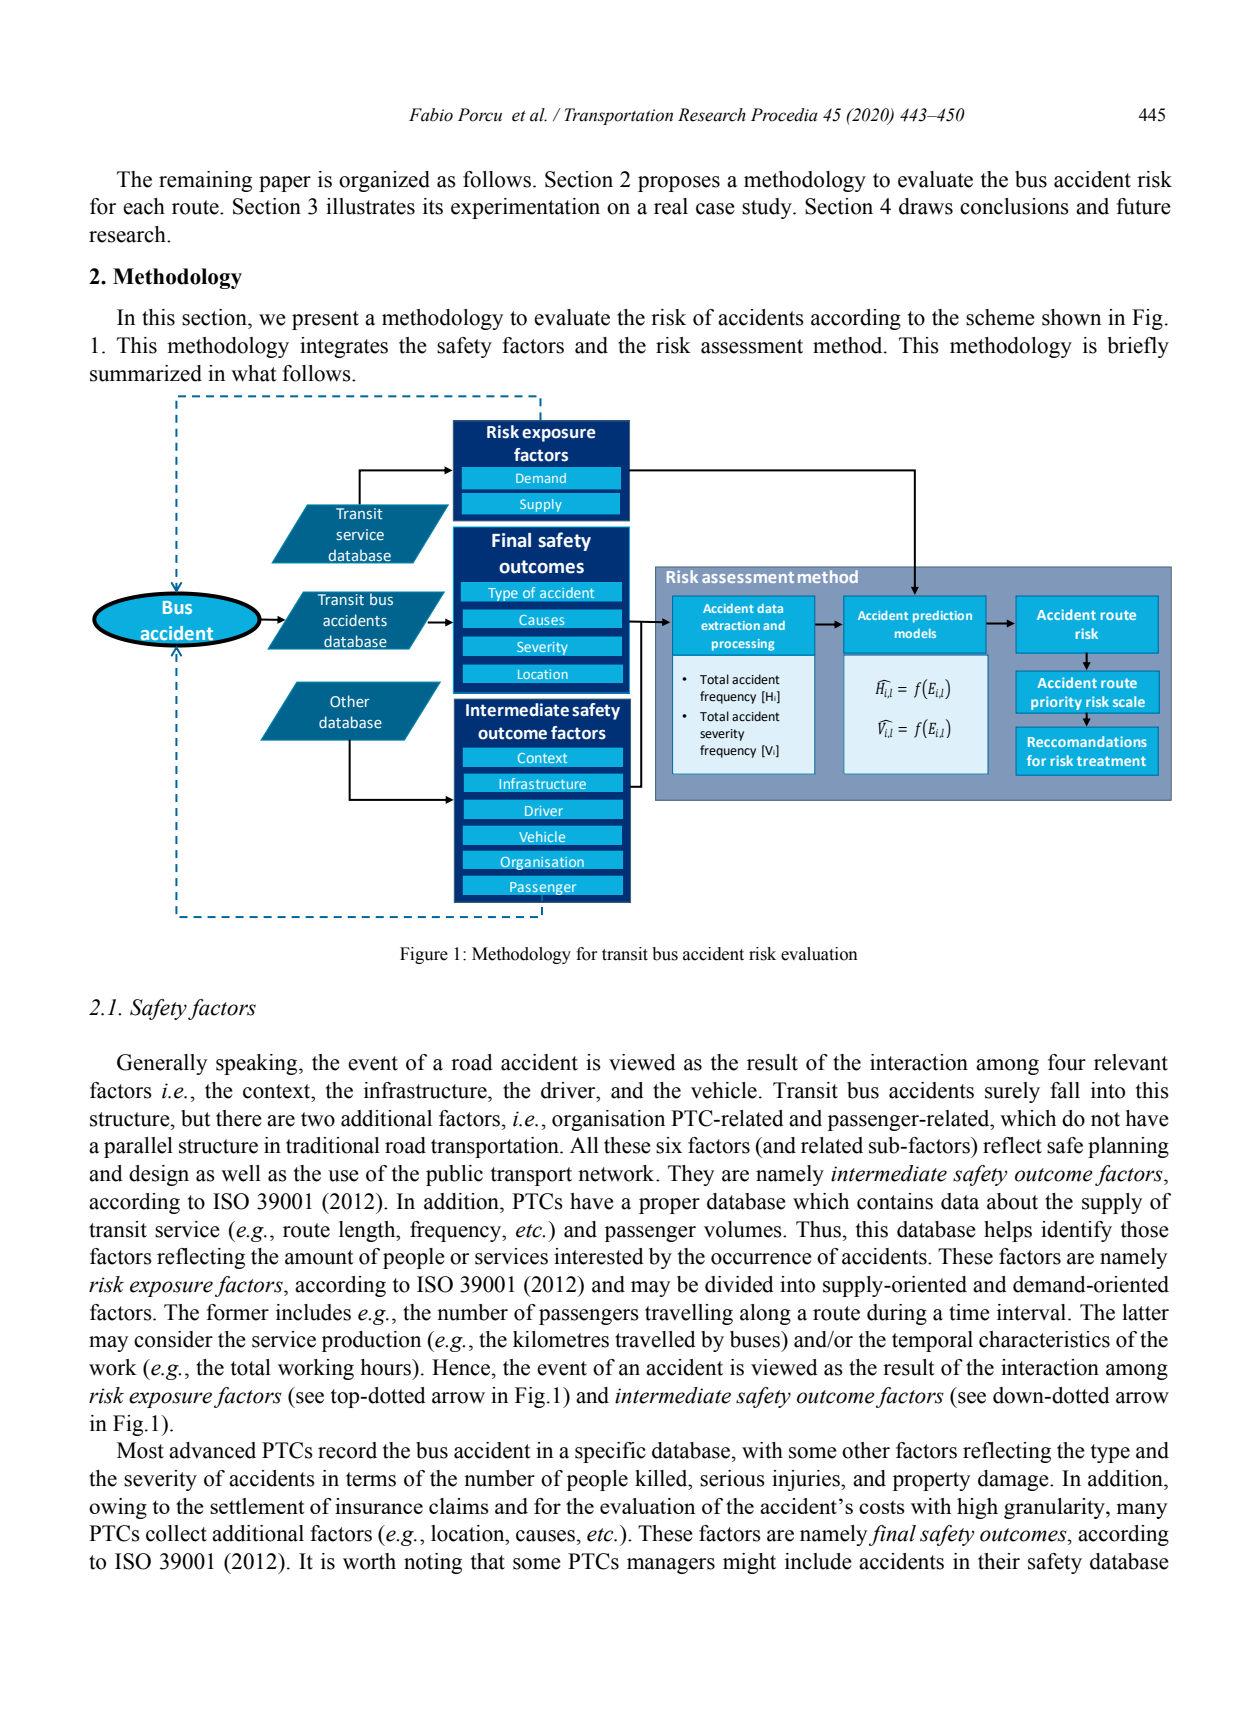 This image has height=1714, width=1256. Describe the element at coordinates (662, 1478) in the image. I see `killed` at that location.
